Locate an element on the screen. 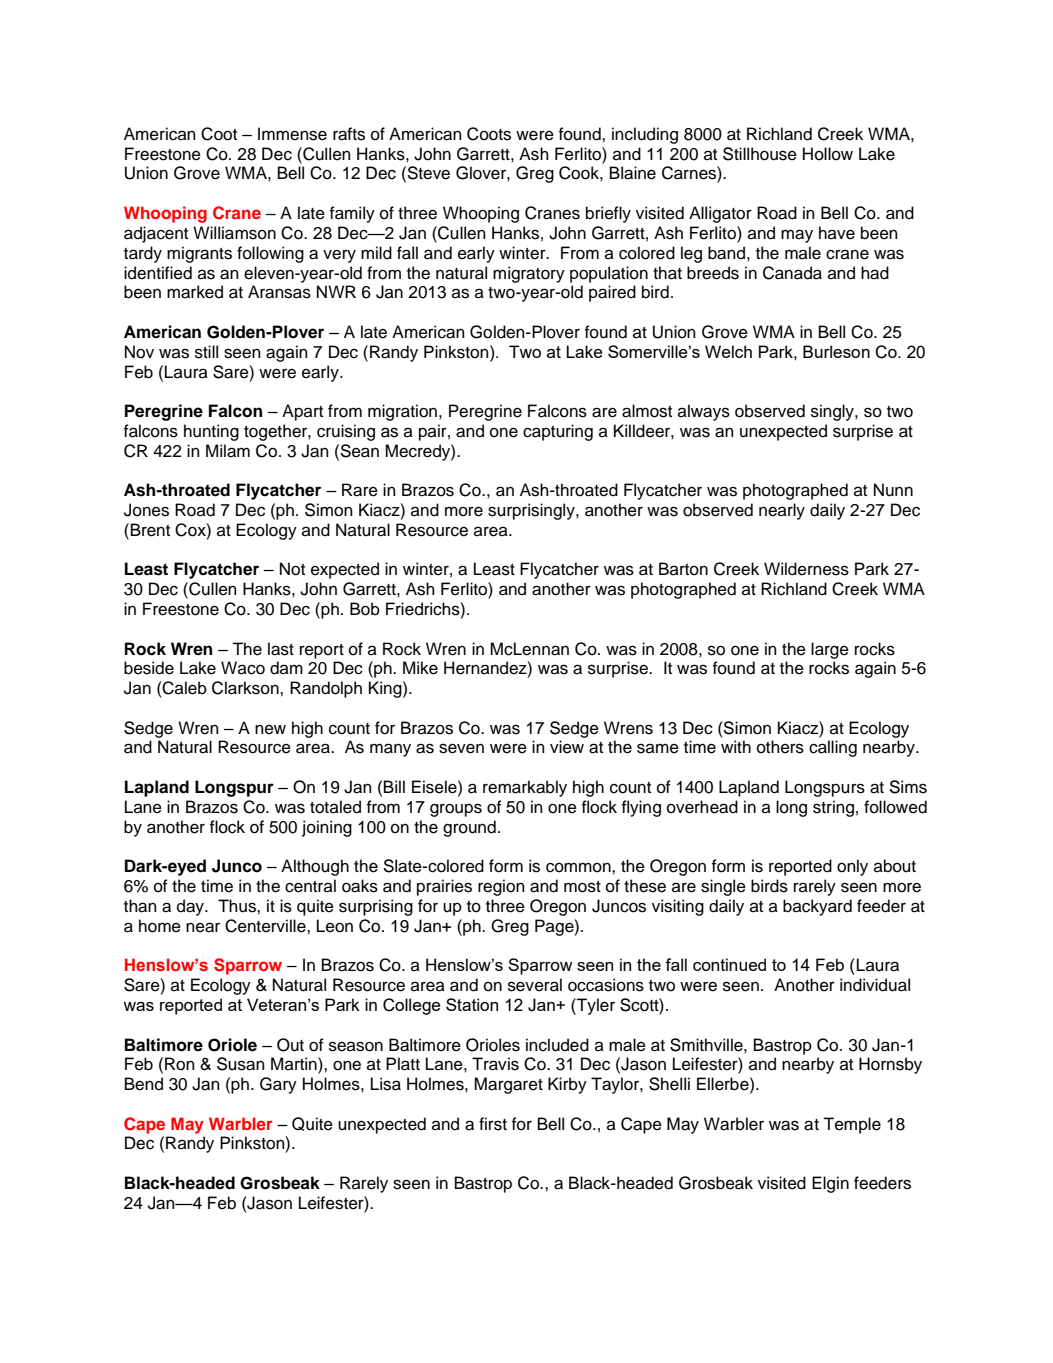 This screenshot has height=1363, width=1053. Immense is located at coordinates (292, 134).
